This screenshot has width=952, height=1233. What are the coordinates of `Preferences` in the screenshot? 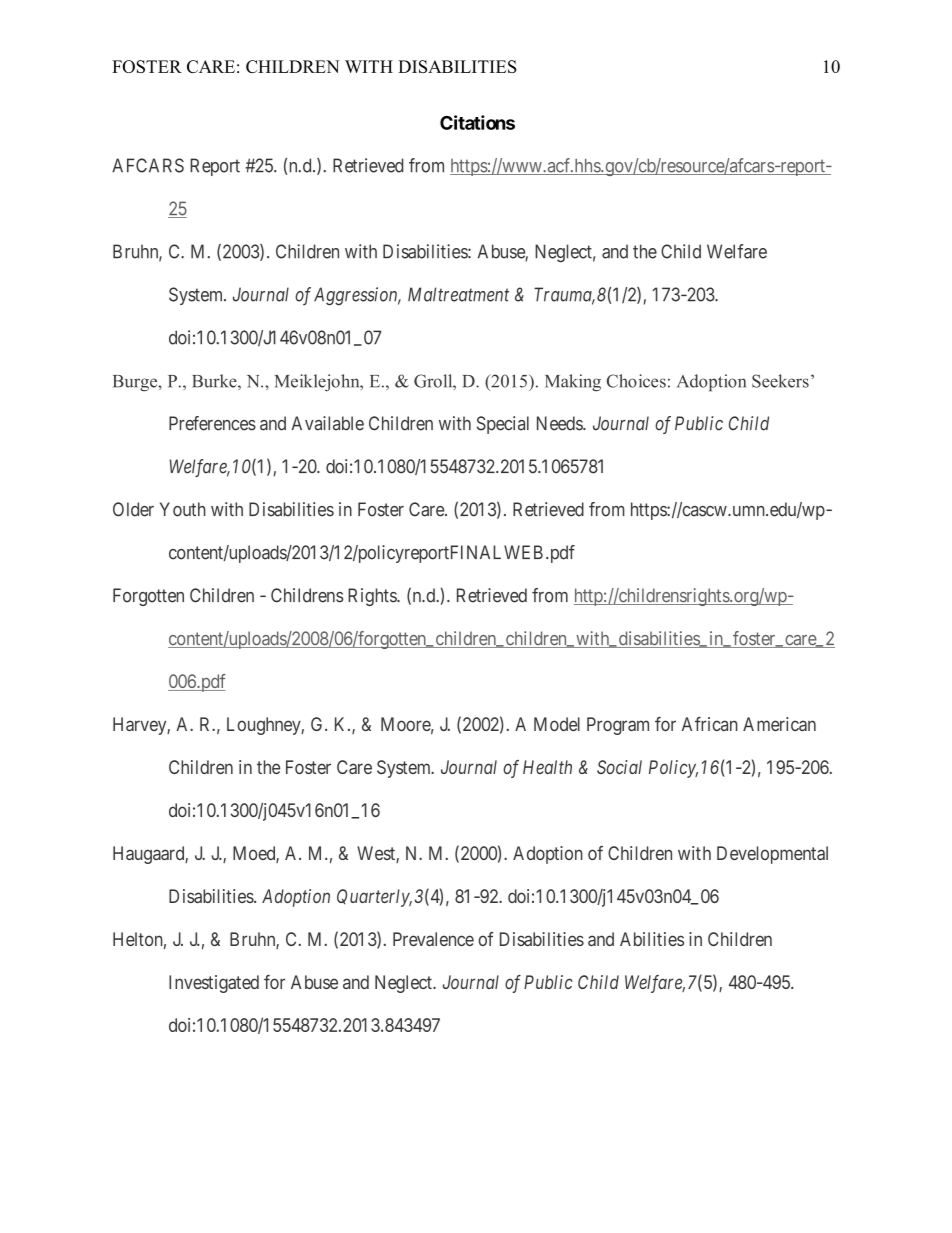 It's located at (212, 423).
